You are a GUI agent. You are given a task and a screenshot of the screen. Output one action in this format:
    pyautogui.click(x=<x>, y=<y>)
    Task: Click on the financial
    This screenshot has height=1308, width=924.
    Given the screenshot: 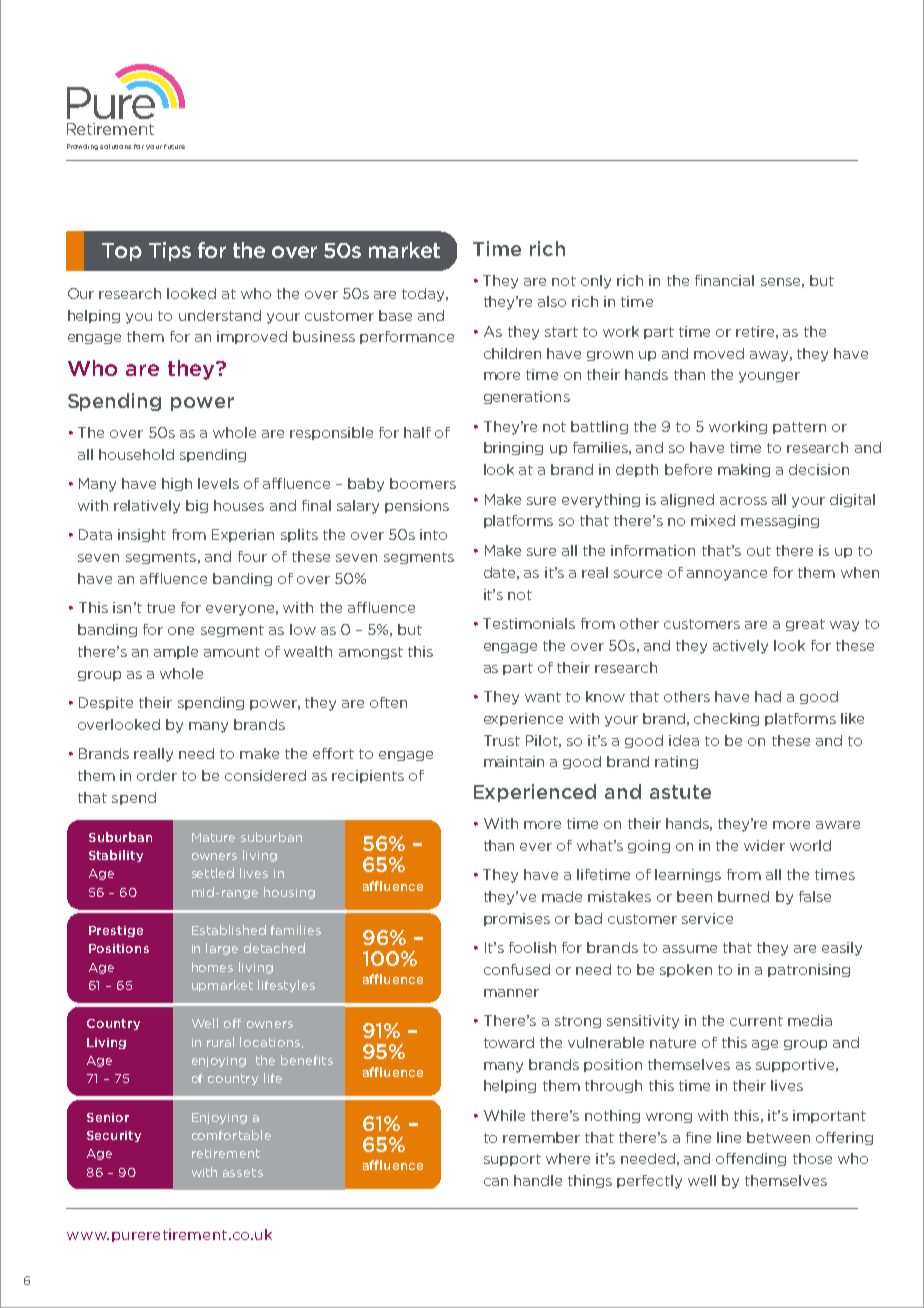 What is the action you would take?
    pyautogui.click(x=724, y=280)
